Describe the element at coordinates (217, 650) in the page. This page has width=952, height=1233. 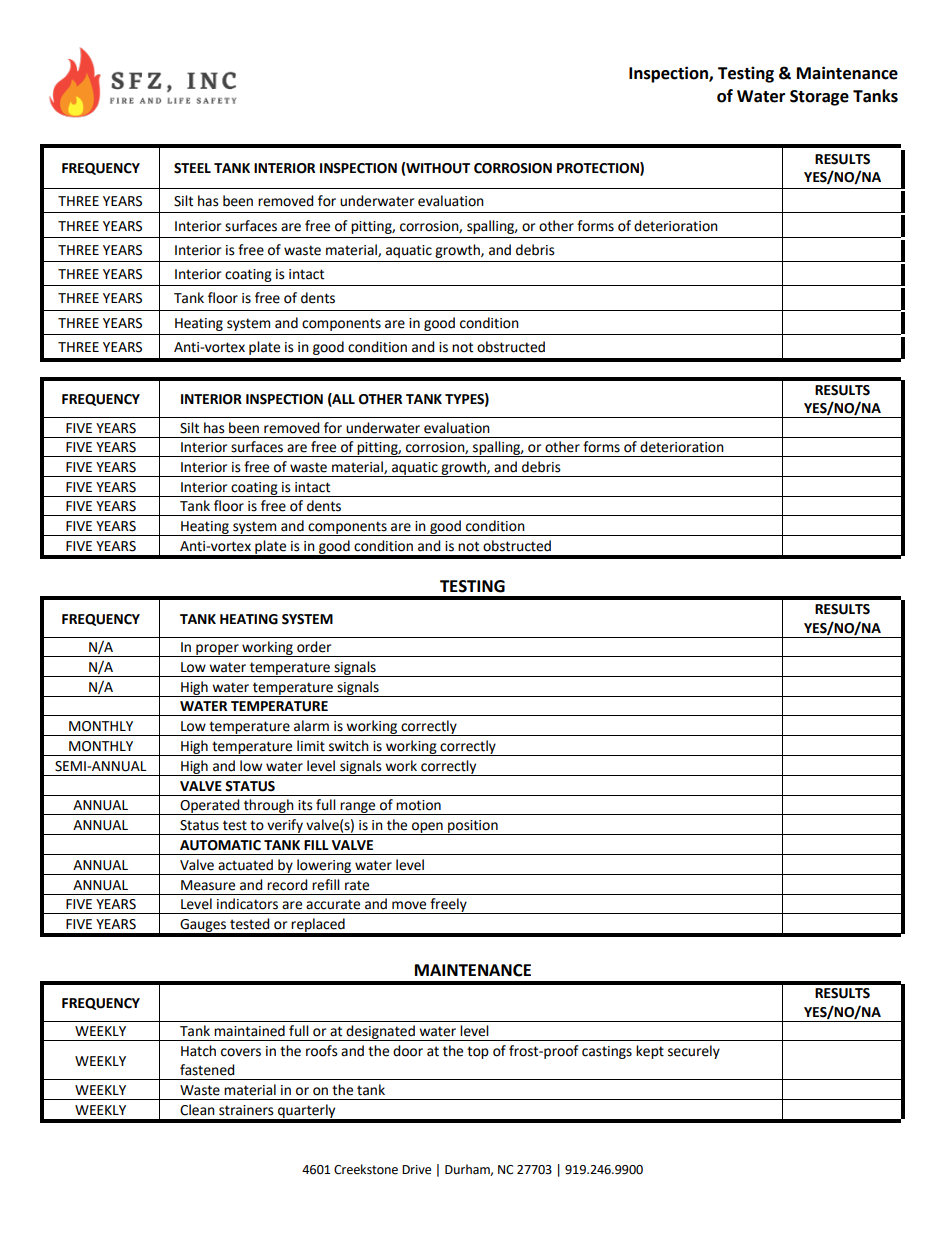
I see `proper` at that location.
